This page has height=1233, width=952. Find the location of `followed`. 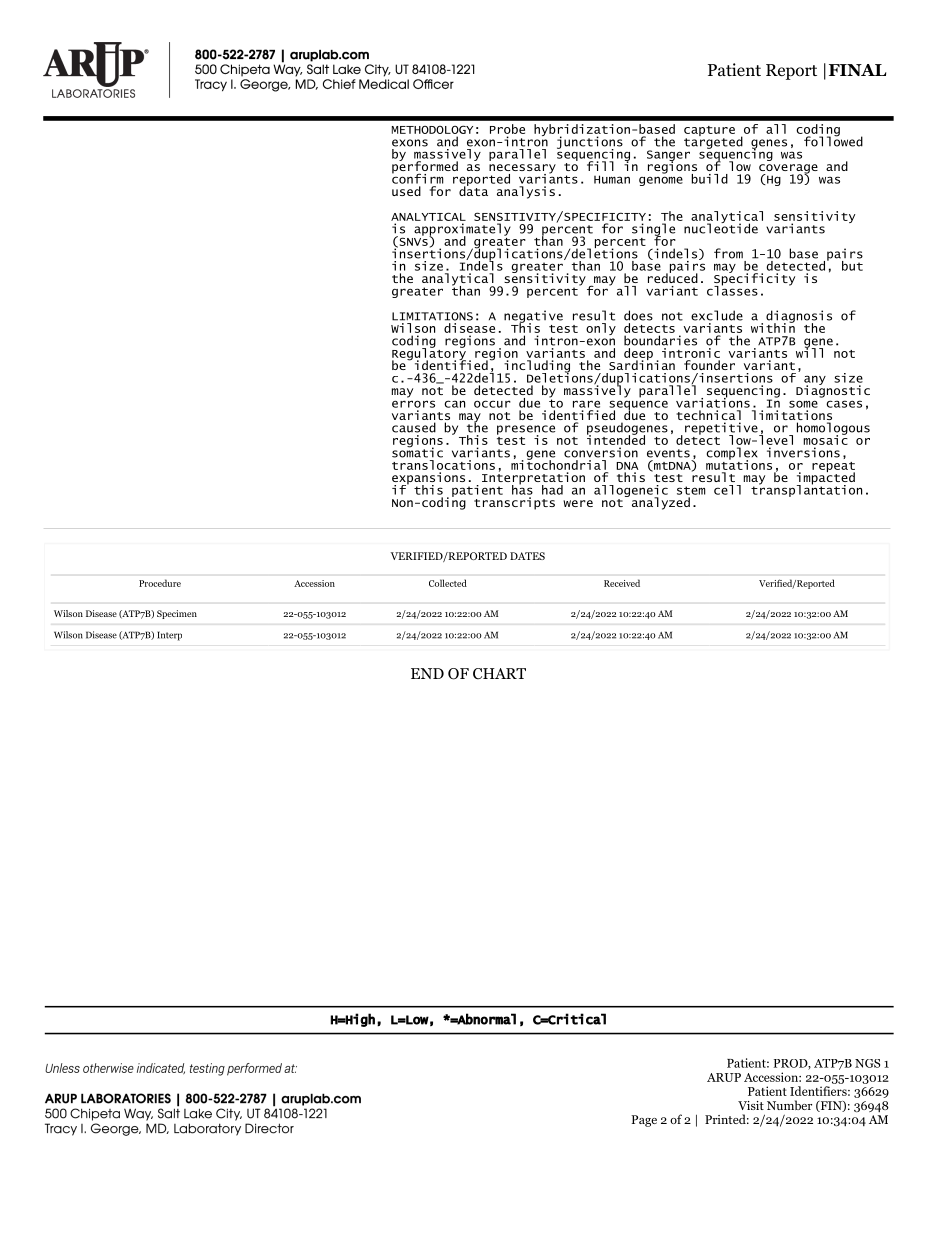

followed is located at coordinates (833, 140).
